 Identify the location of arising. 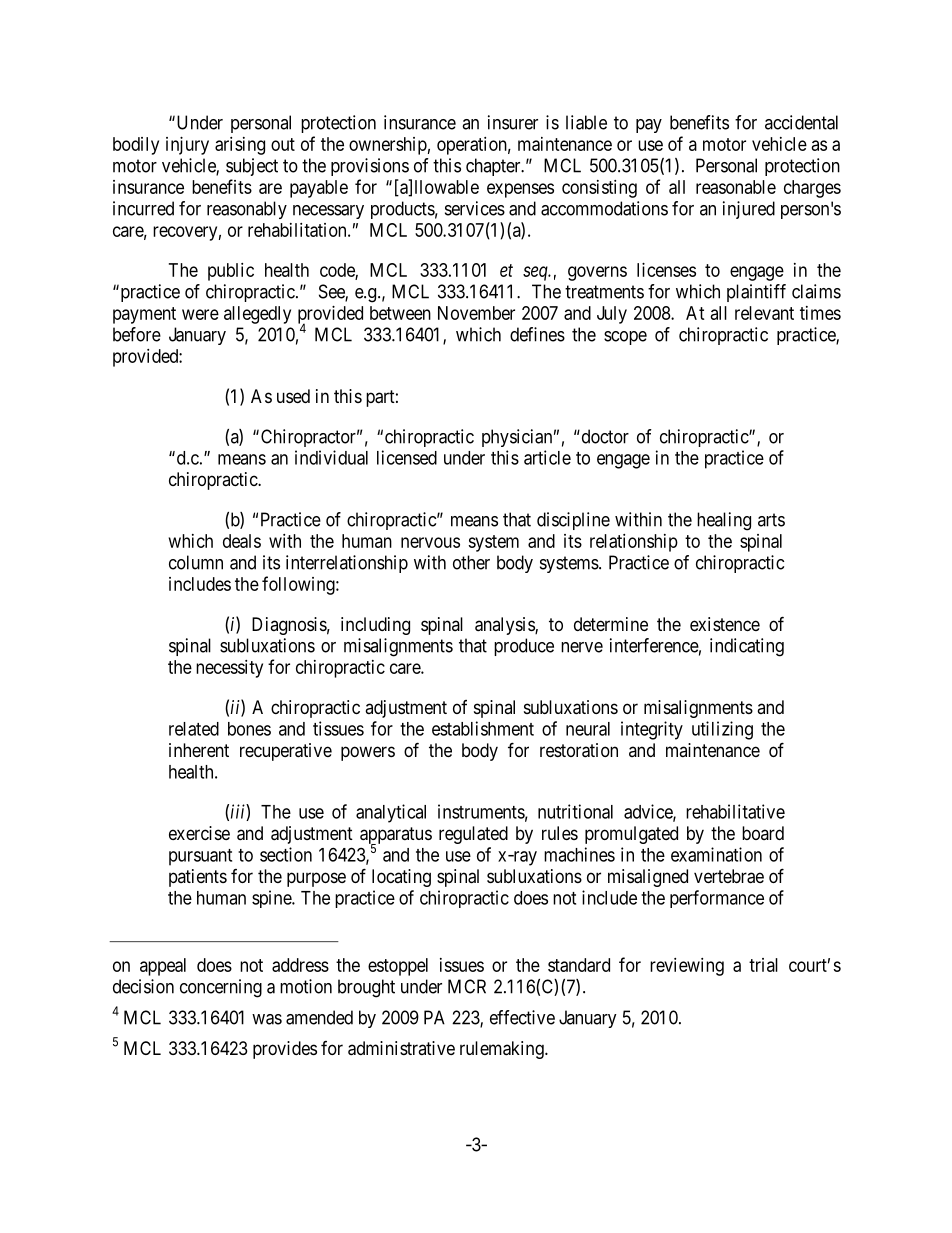
(240, 146).
